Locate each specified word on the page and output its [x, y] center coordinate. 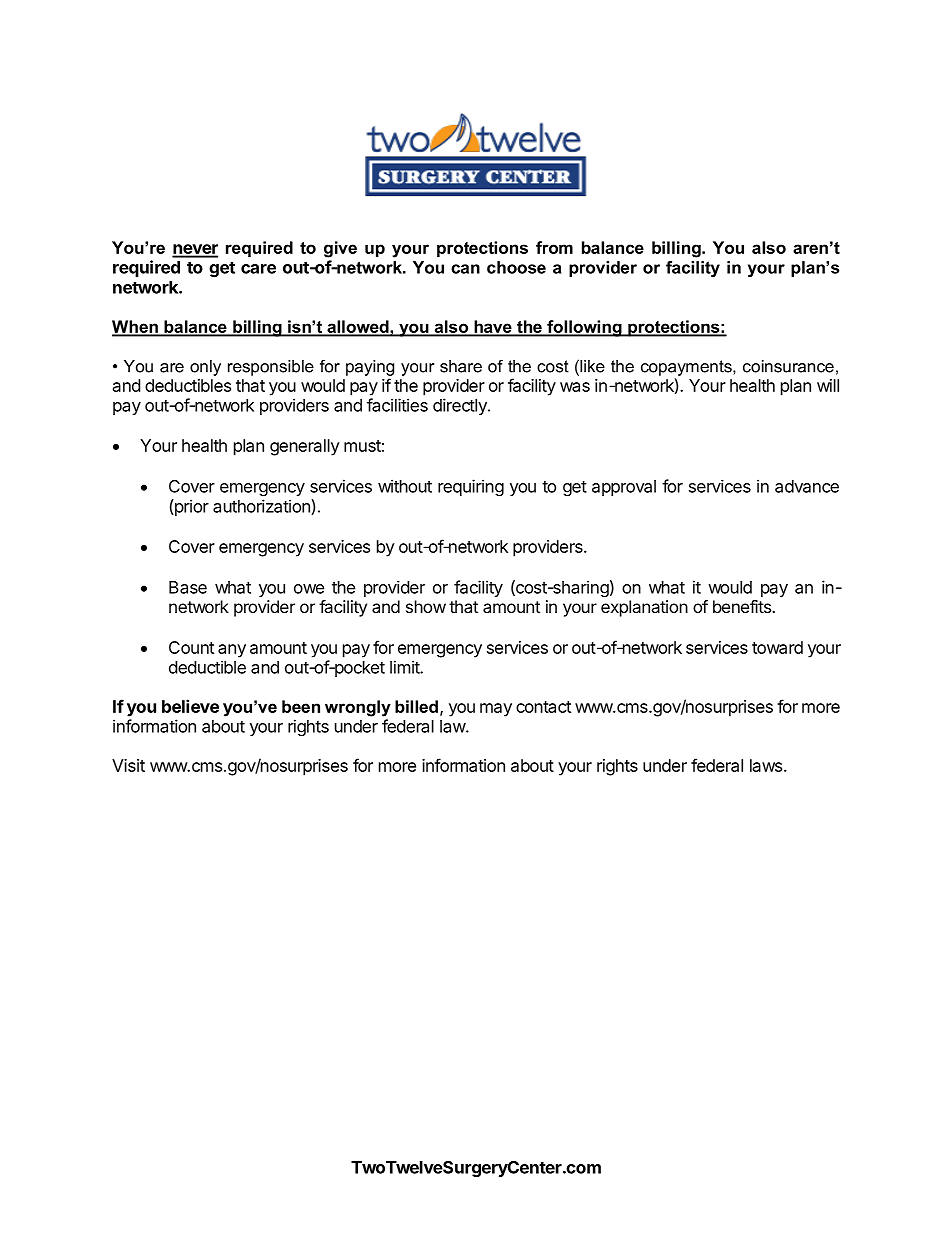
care [258, 269]
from [554, 247]
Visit [128, 765]
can [465, 269]
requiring [471, 487]
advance [807, 486]
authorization [262, 507]
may [496, 710]
